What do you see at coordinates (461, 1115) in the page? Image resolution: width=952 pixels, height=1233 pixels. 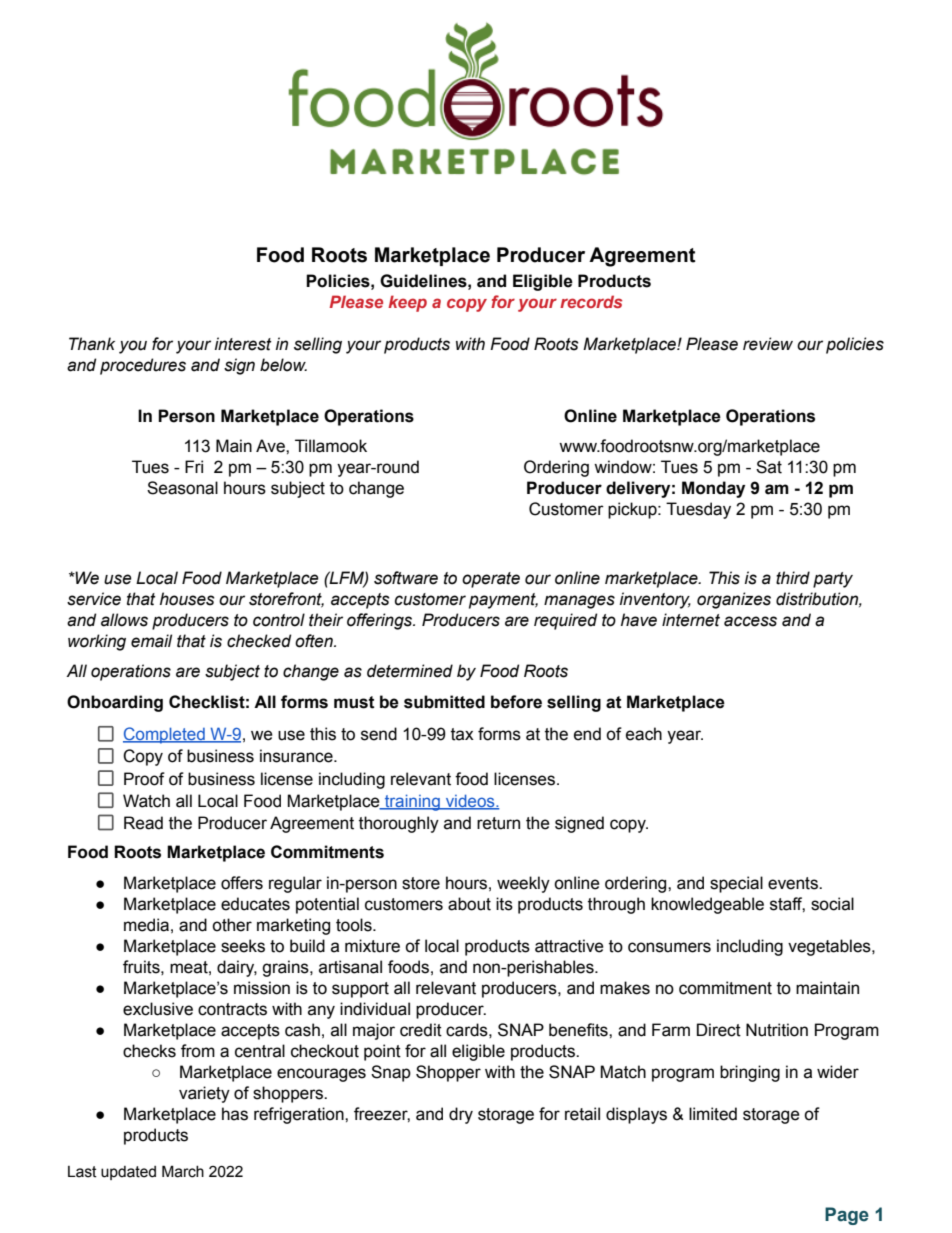 I see `dry` at bounding box center [461, 1115].
